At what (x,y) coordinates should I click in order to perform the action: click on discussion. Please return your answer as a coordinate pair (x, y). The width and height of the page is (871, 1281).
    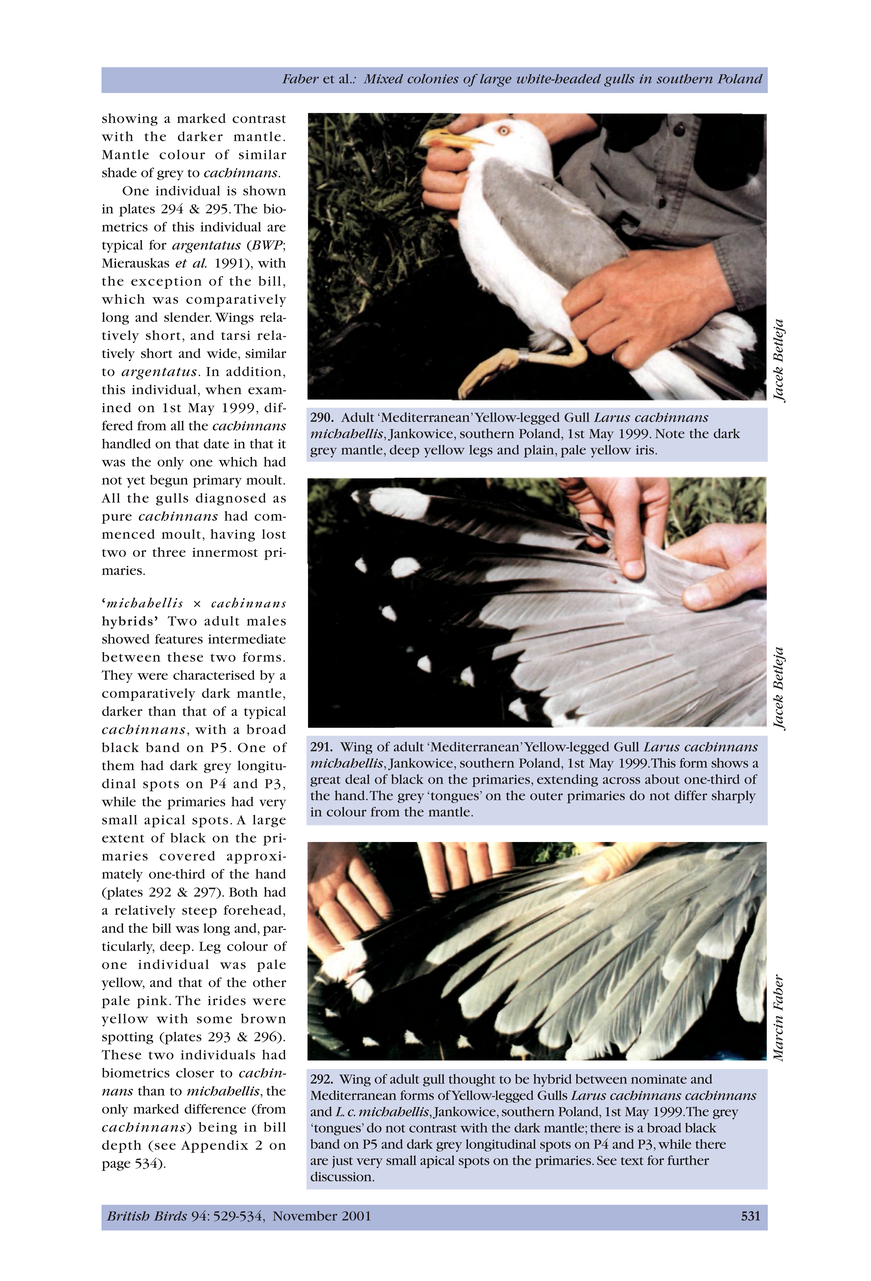
    Looking at the image, I should click on (342, 1177).
